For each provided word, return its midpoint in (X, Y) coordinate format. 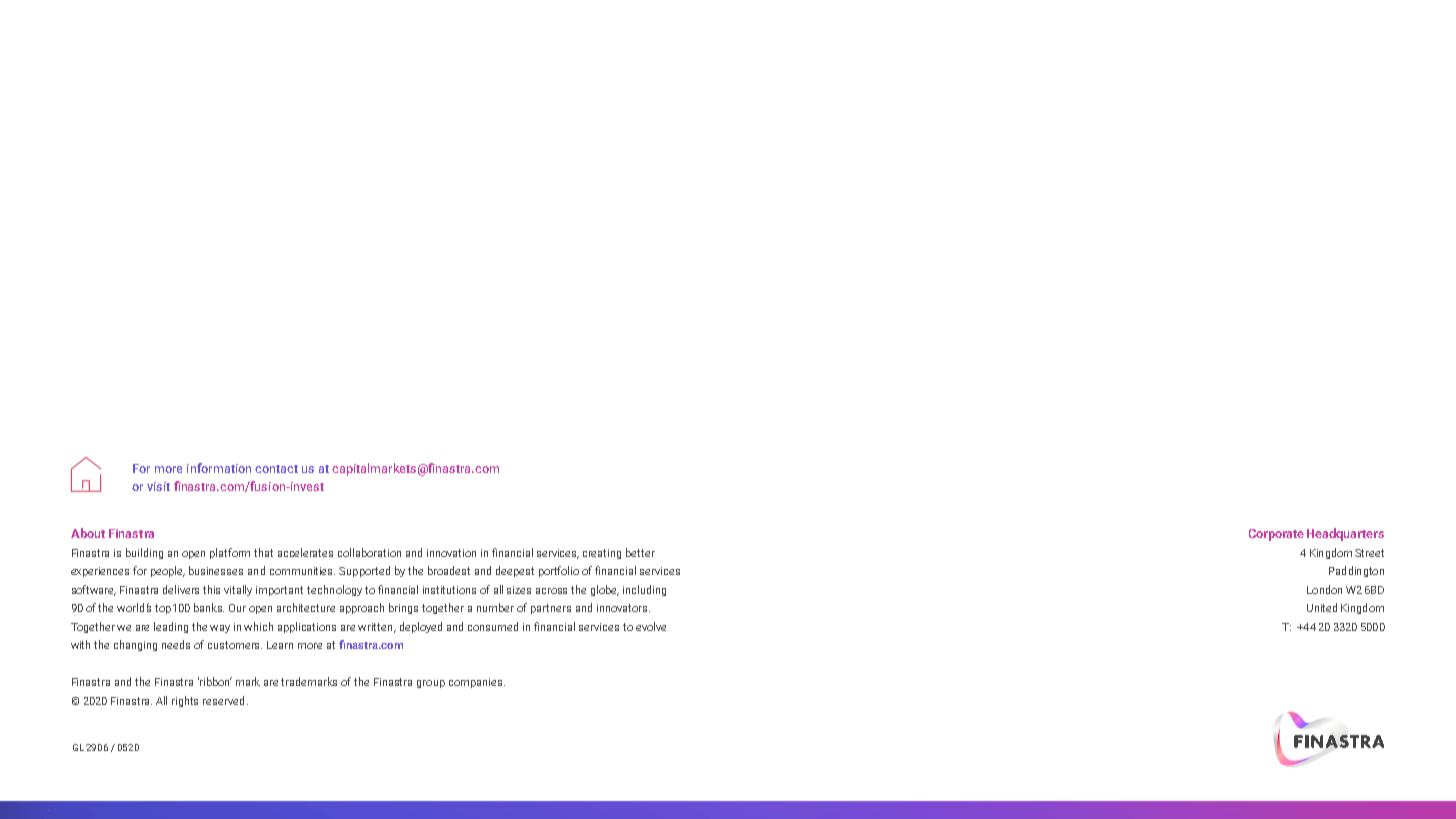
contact (276, 469)
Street (1369, 553)
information (219, 468)
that (263, 552)
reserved (223, 700)
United (1322, 607)
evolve (651, 626)
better (640, 552)
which (258, 626)
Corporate (1276, 535)
